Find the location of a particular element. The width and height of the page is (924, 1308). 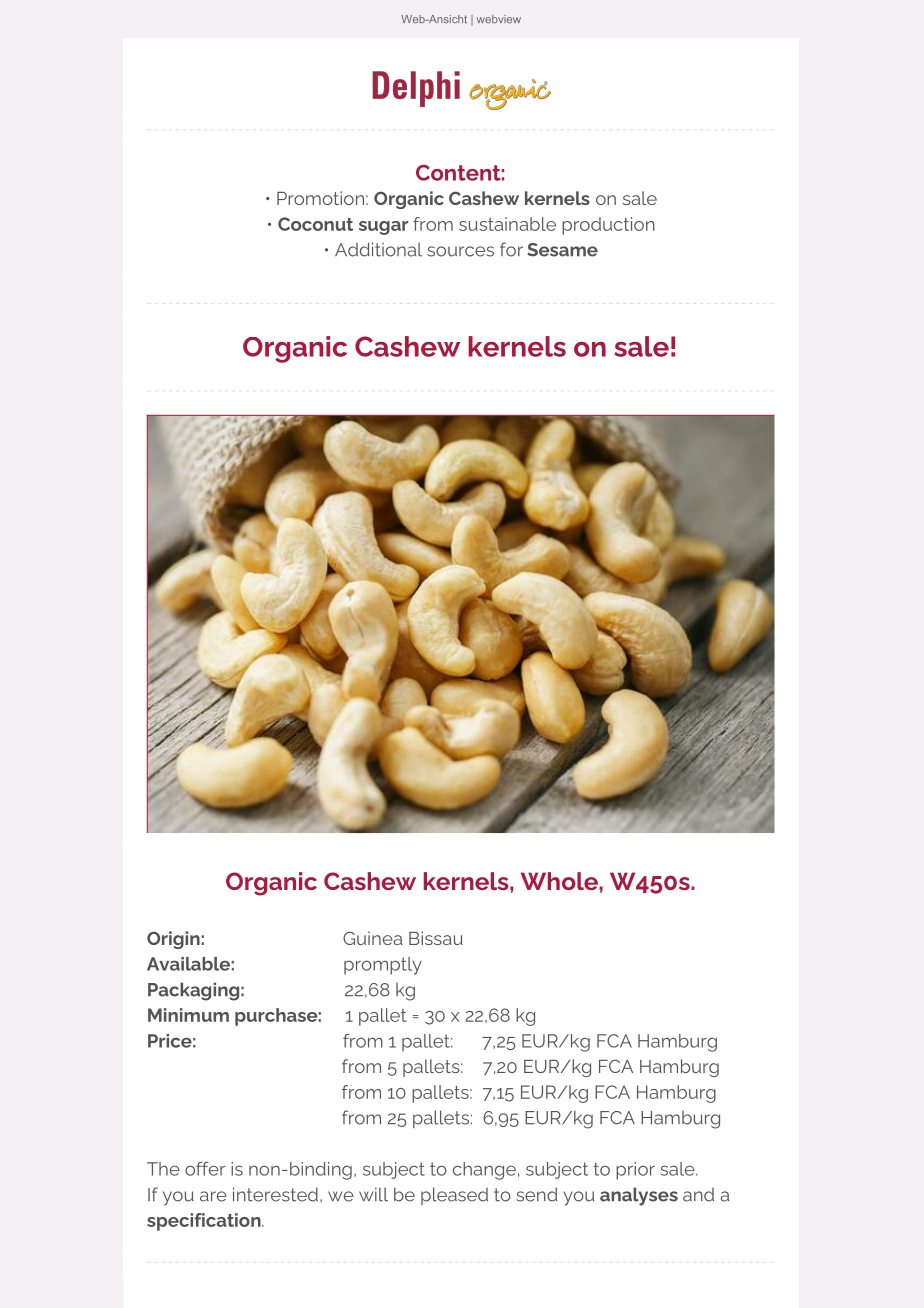

Promotion is located at coordinates (320, 198).
